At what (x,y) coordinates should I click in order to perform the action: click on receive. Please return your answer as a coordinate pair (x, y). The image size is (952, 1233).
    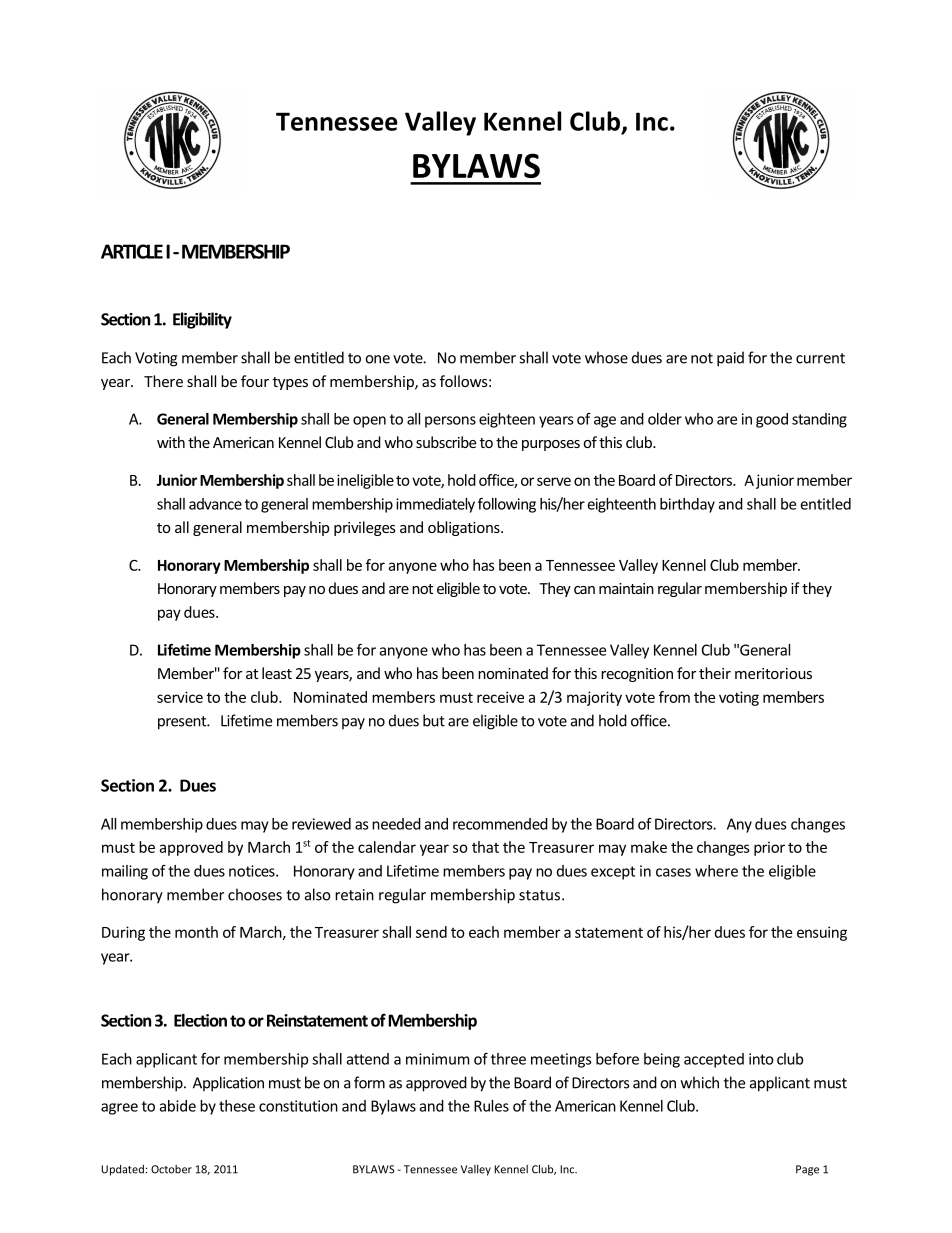
    Looking at the image, I should click on (500, 697).
